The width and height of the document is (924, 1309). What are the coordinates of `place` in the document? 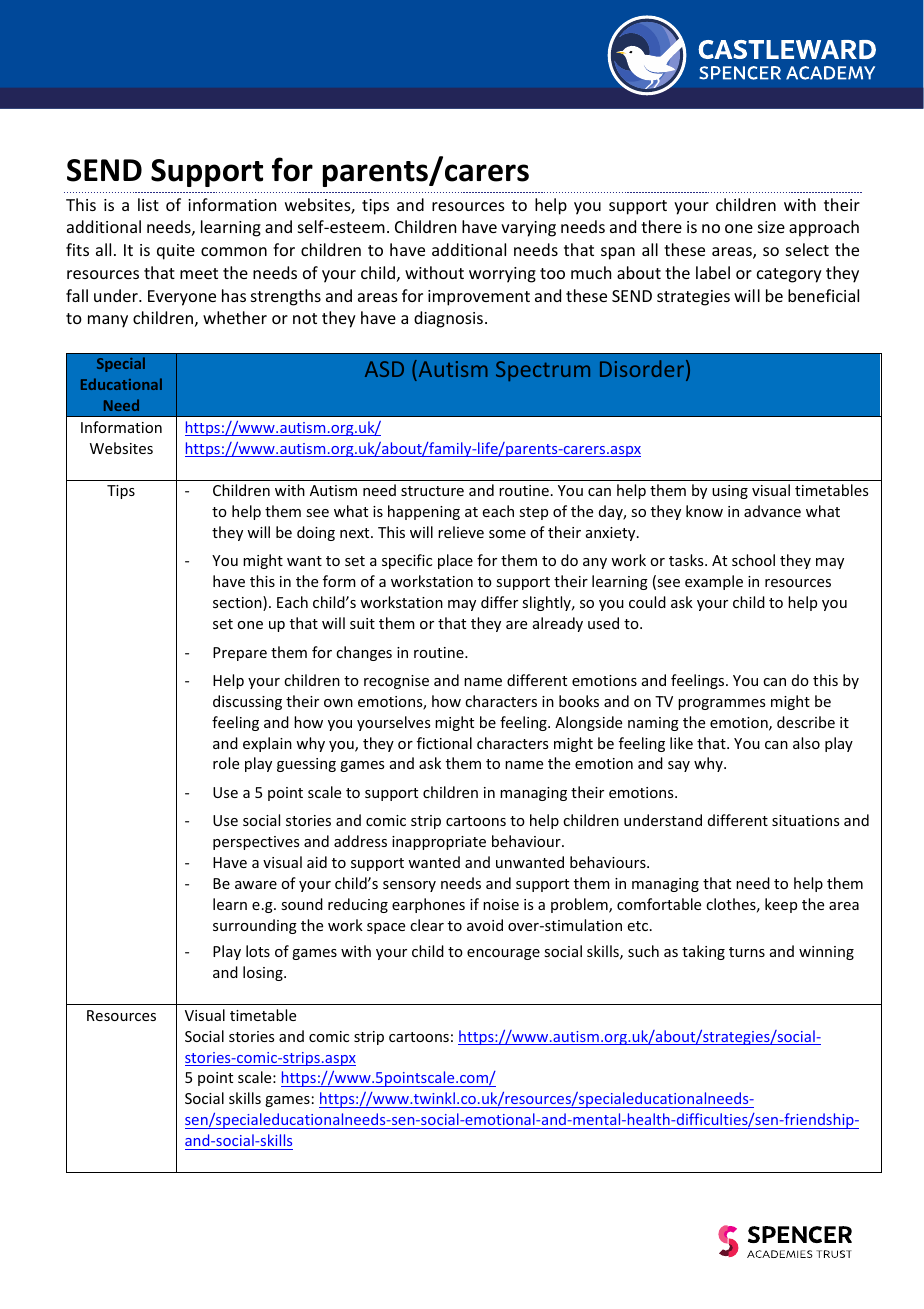 It's located at (455, 561).
